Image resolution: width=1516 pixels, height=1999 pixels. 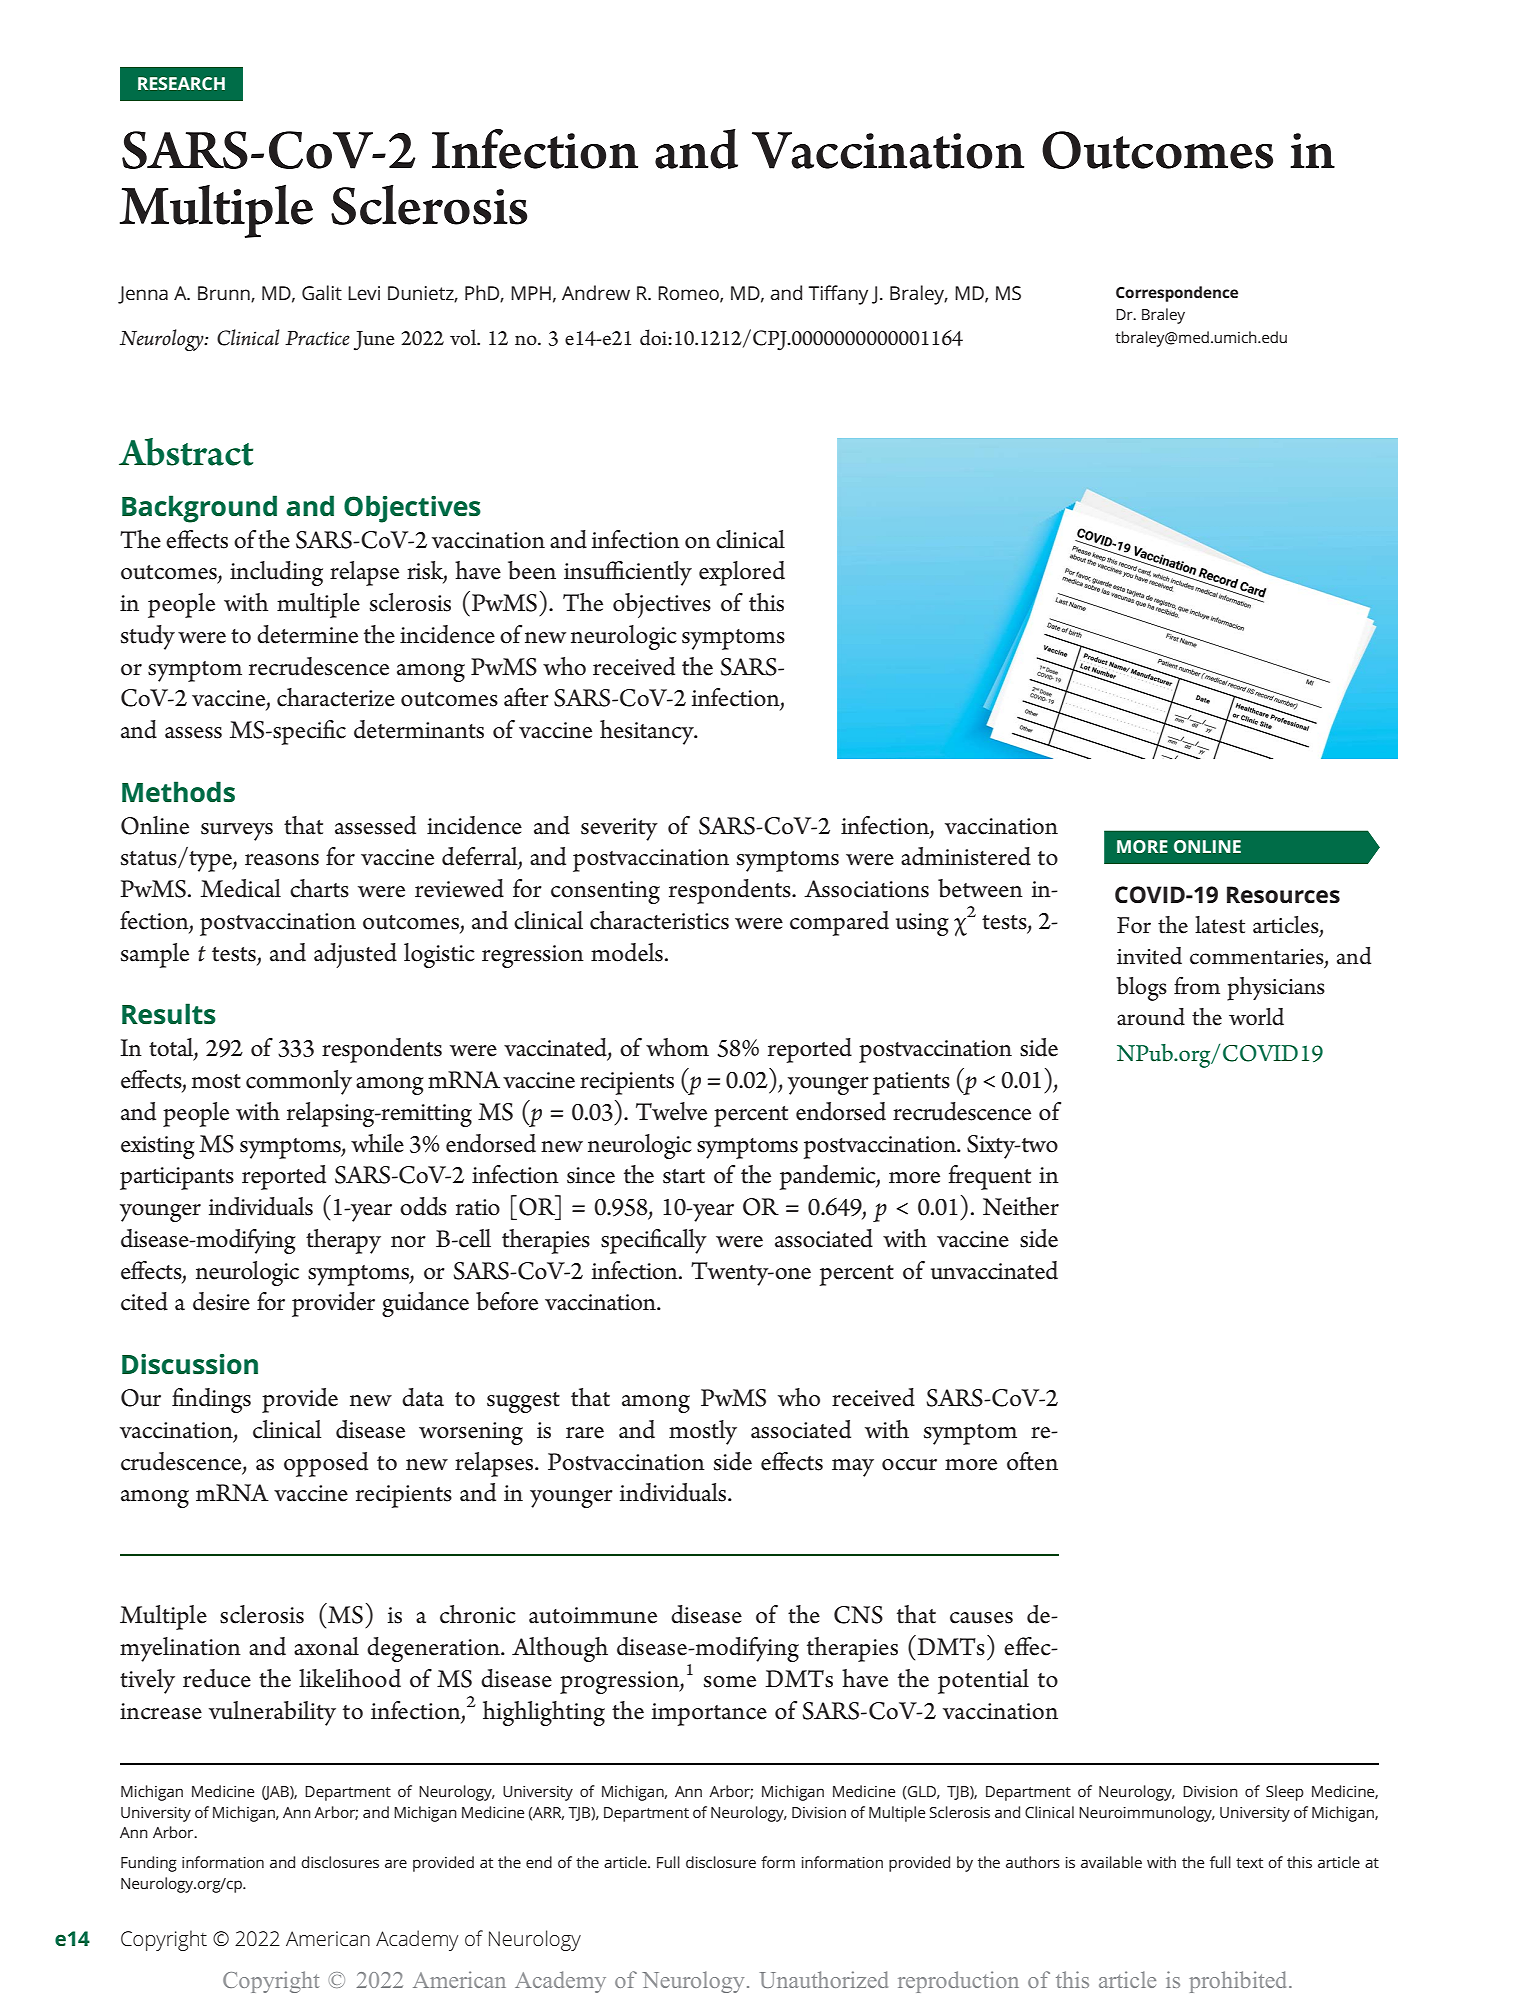 I want to click on Unauthorized, so click(x=824, y=1979).
